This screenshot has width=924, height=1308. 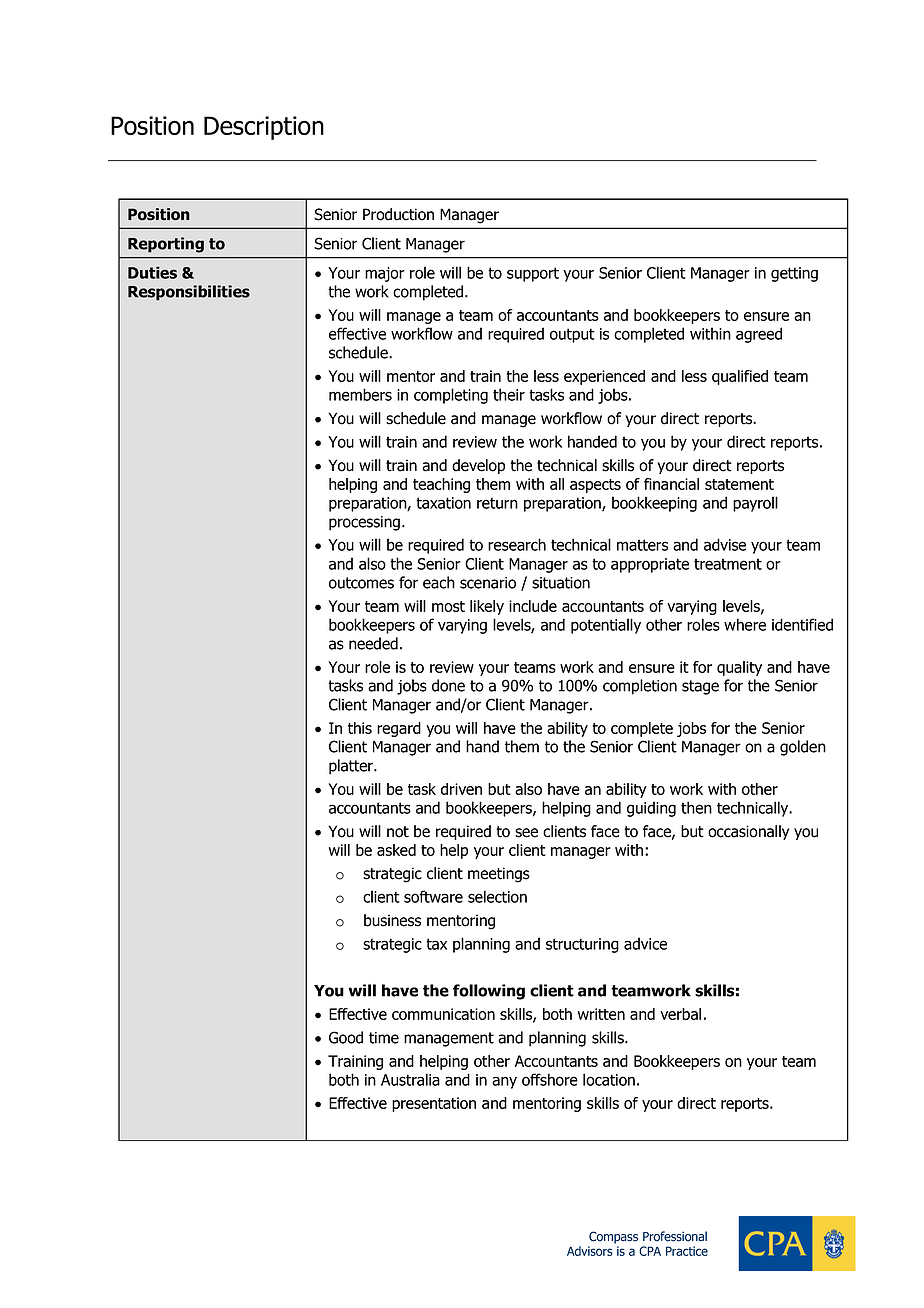 I want to click on Production, so click(x=398, y=214).
